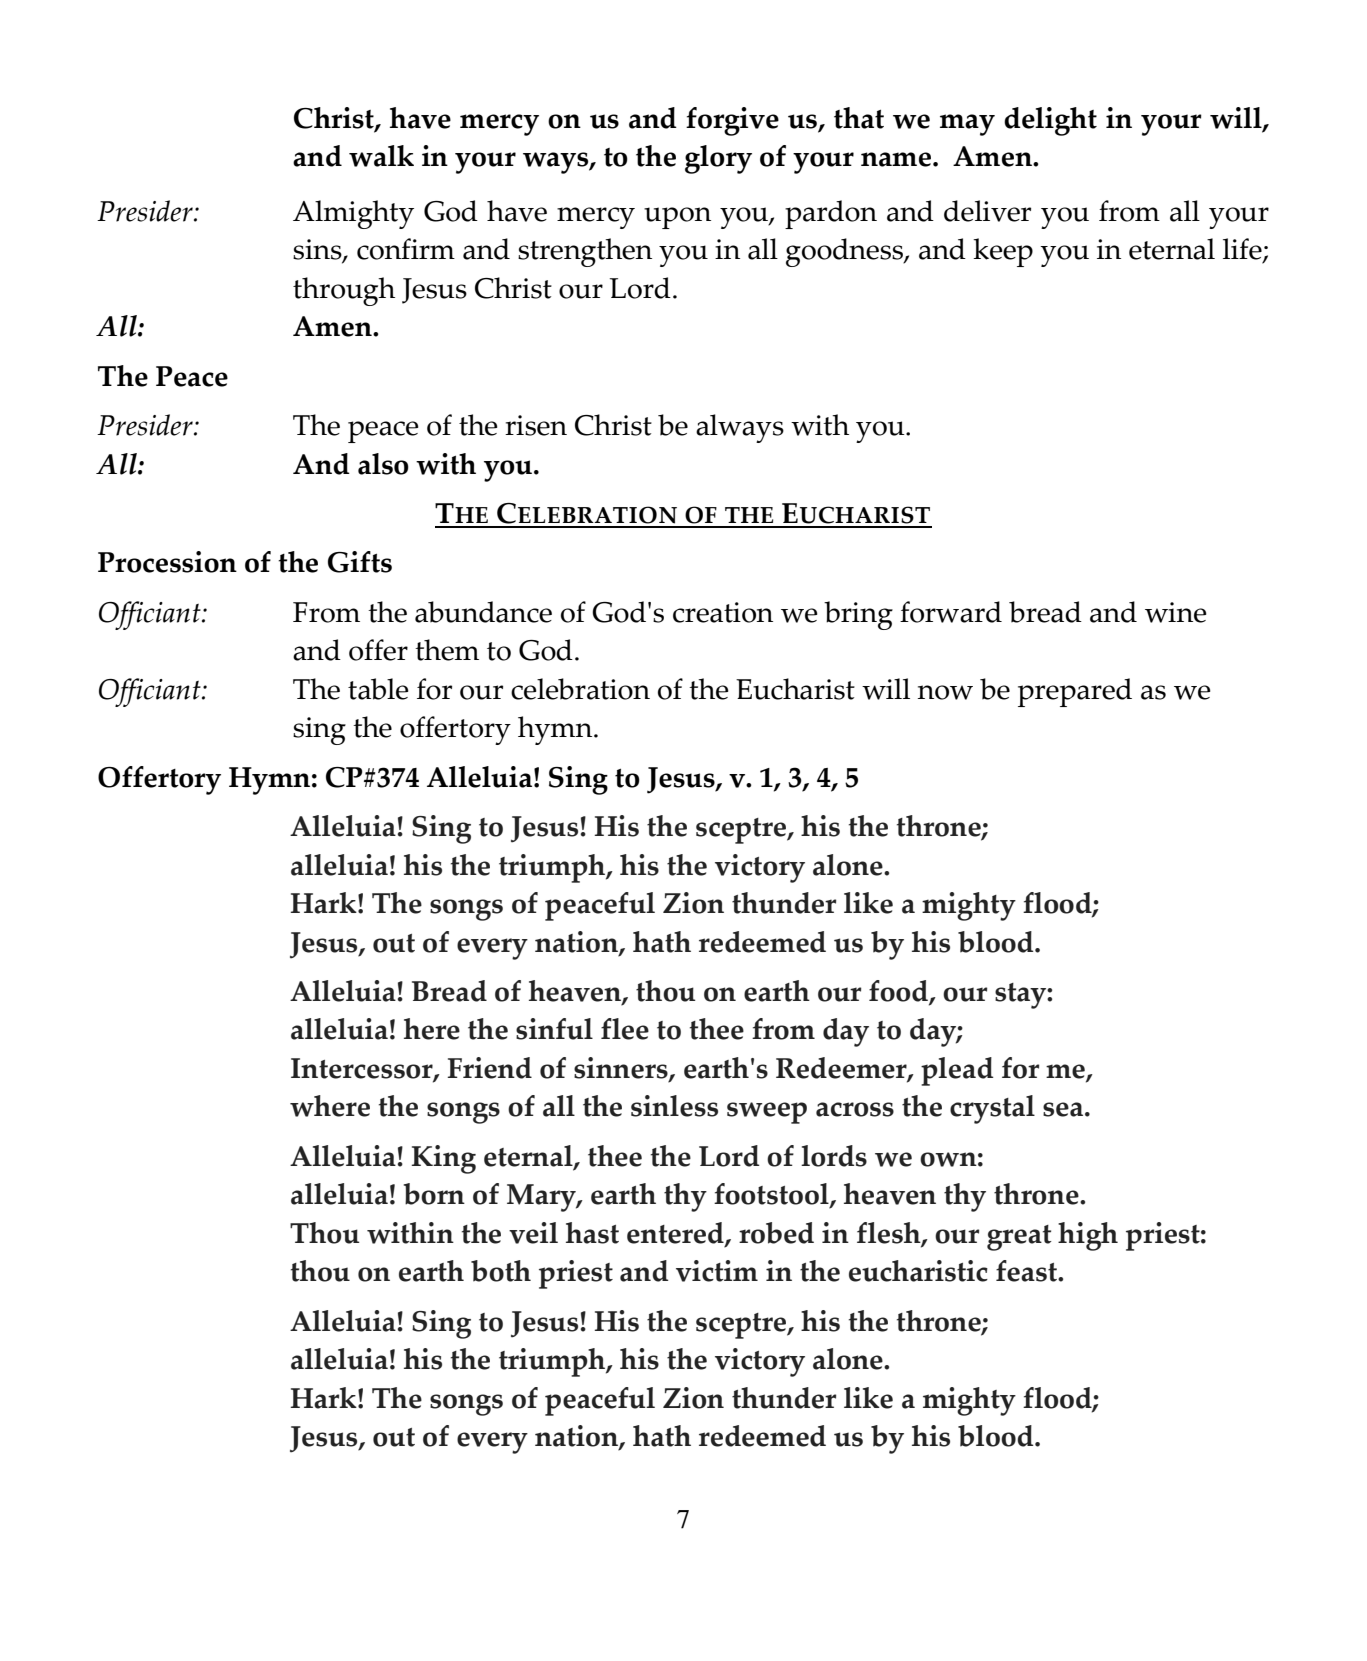 This document has width=1367, height=1661. What do you see at coordinates (957, 1071) in the document?
I see `plead` at bounding box center [957, 1071].
